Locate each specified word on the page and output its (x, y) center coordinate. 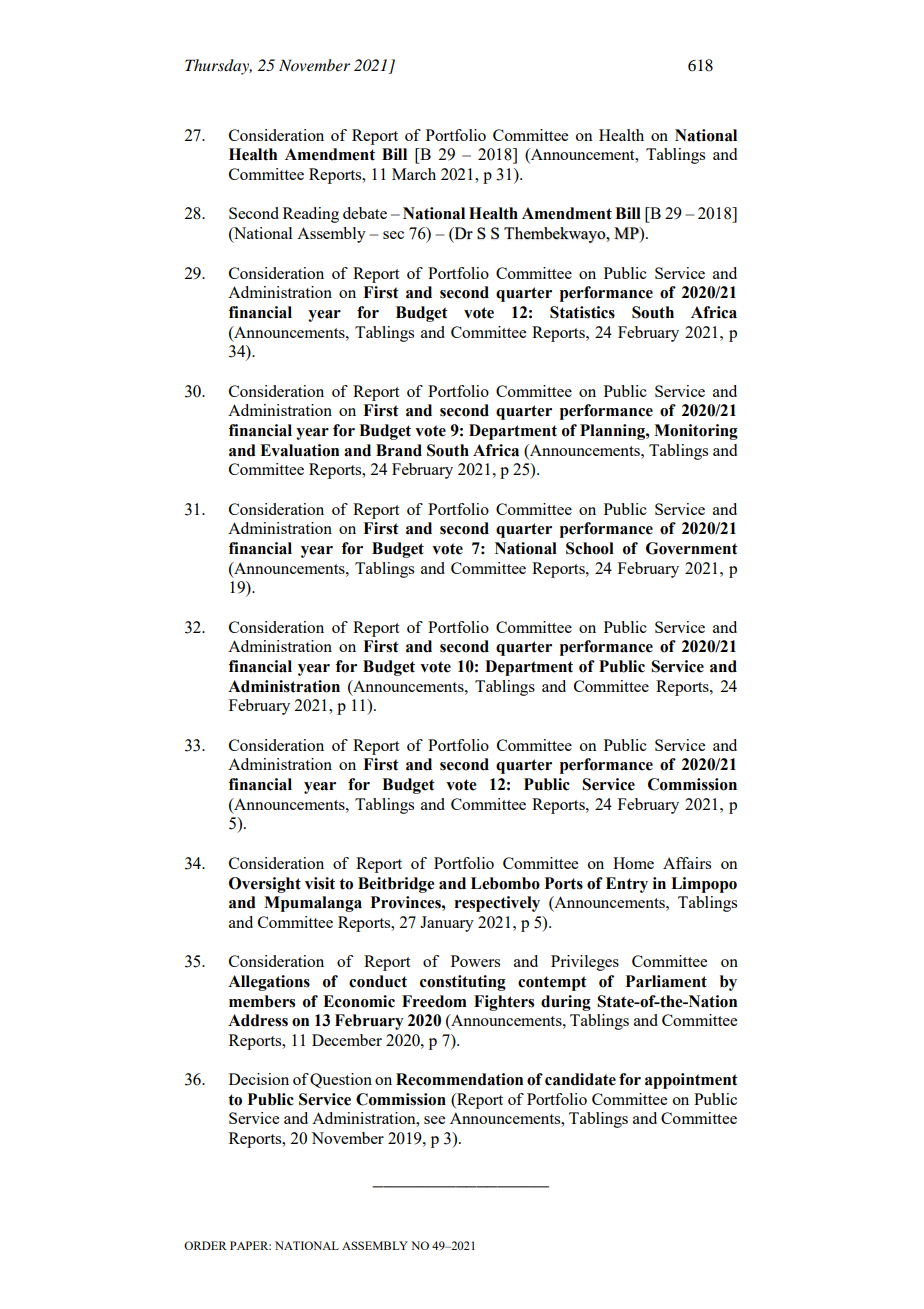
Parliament (666, 981)
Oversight (265, 885)
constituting (463, 983)
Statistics (582, 312)
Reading (311, 215)
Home (633, 863)
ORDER (205, 1245)
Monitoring (696, 432)
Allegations (269, 983)
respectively (497, 904)
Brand (399, 450)
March (414, 174)
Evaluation (299, 450)
